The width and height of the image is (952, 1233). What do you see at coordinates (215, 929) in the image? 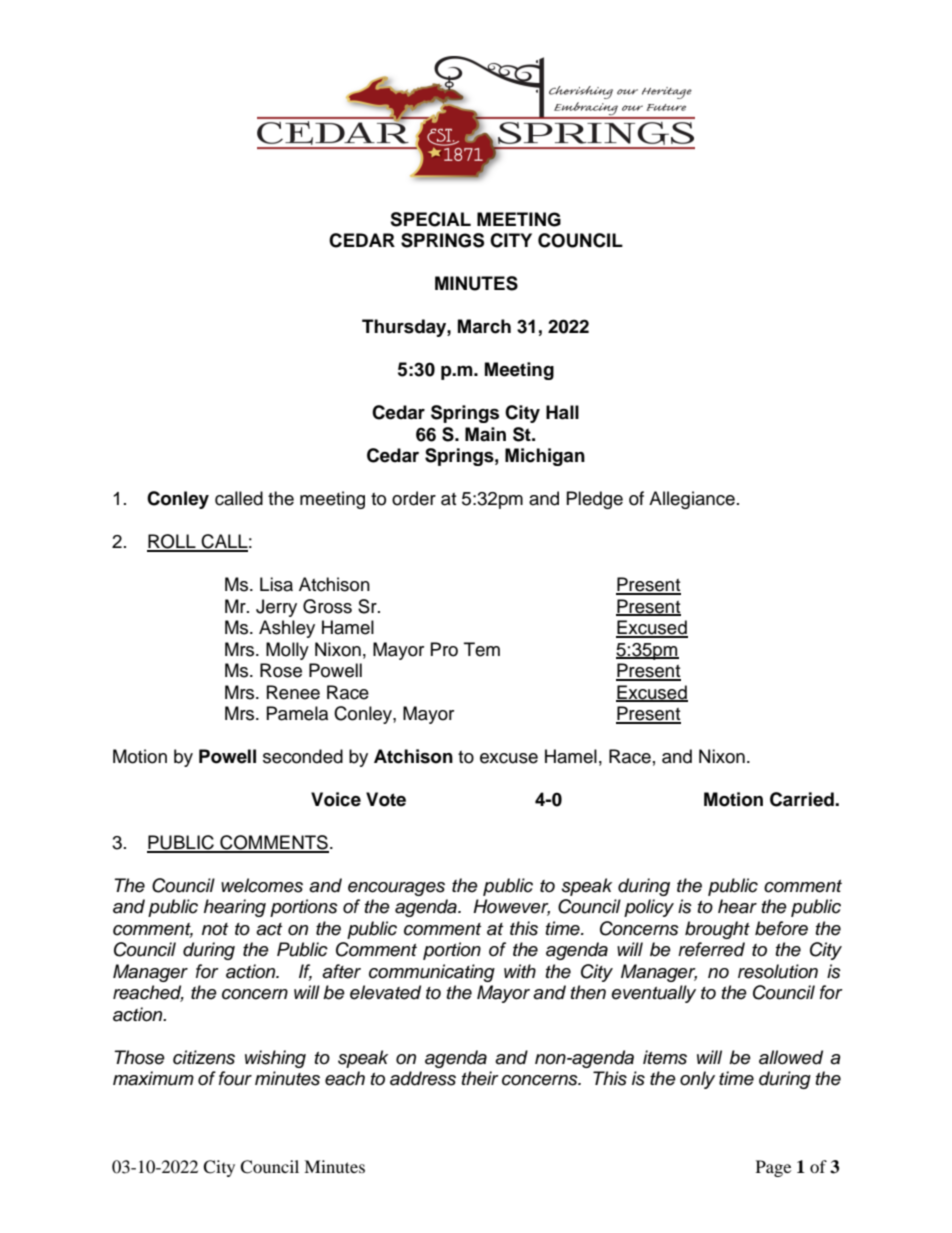
I see `not` at bounding box center [215, 929].
